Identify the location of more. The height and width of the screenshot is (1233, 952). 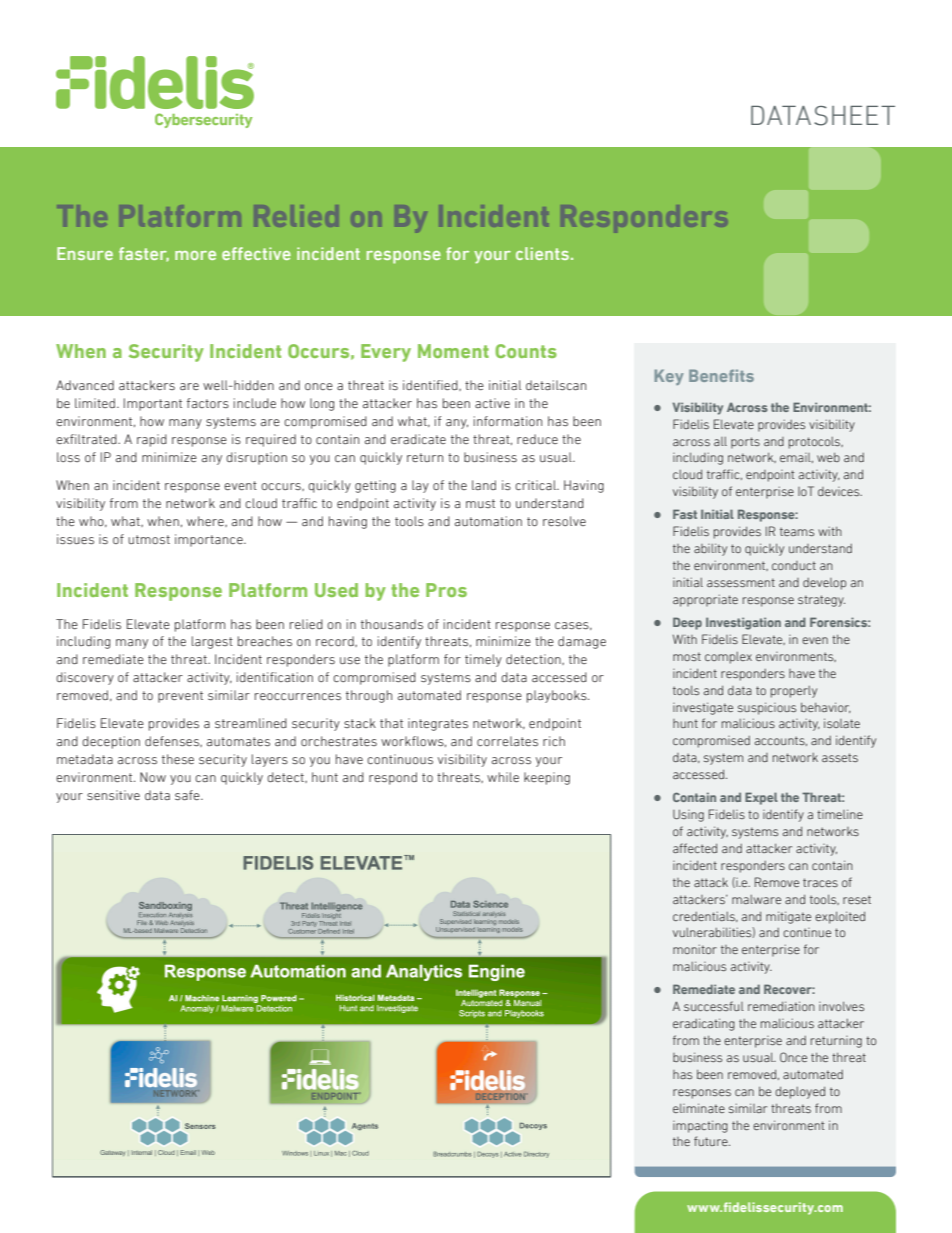
(195, 255).
